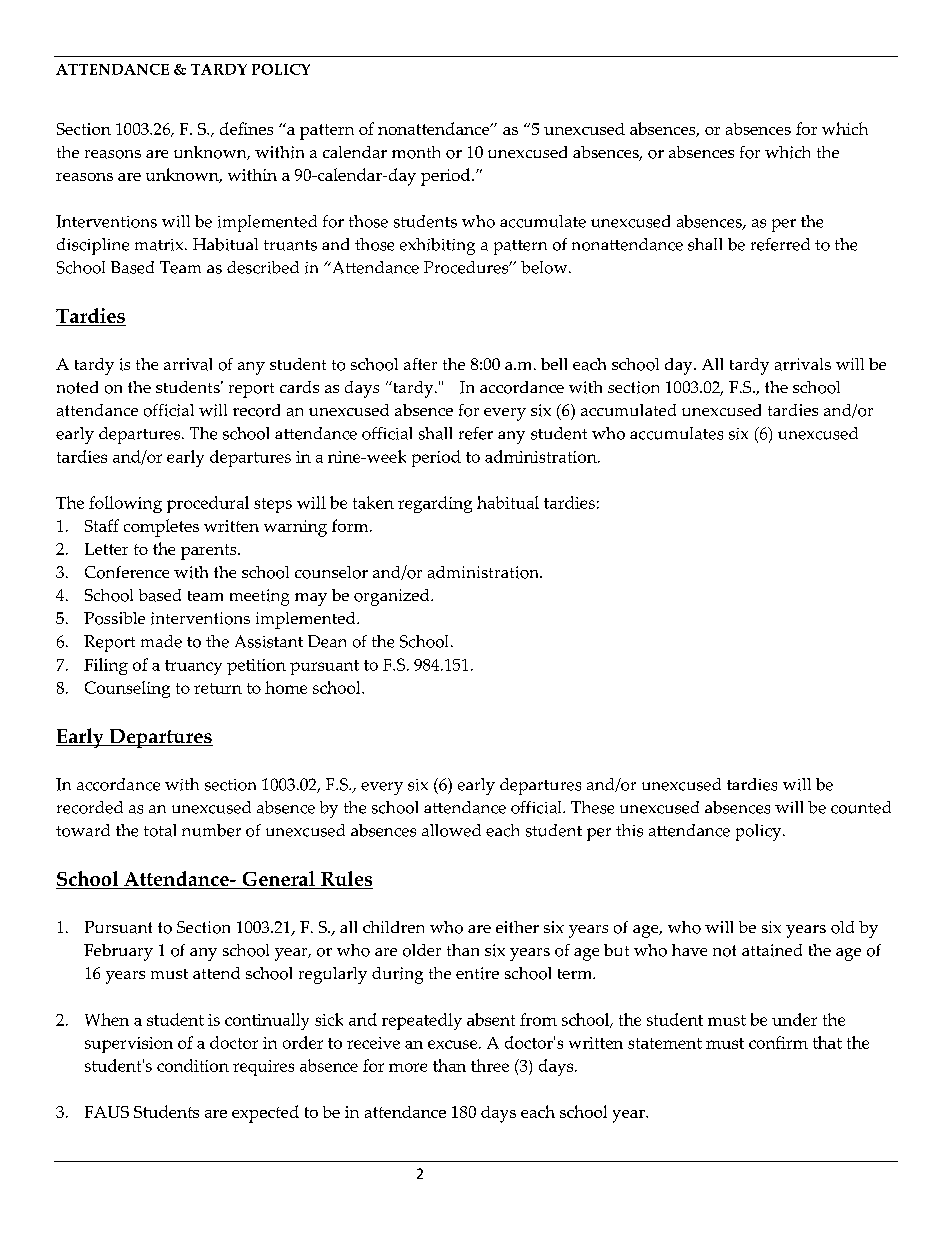 The height and width of the page is (1233, 952). What do you see at coordinates (490, 1065) in the page?
I see `three` at bounding box center [490, 1065].
